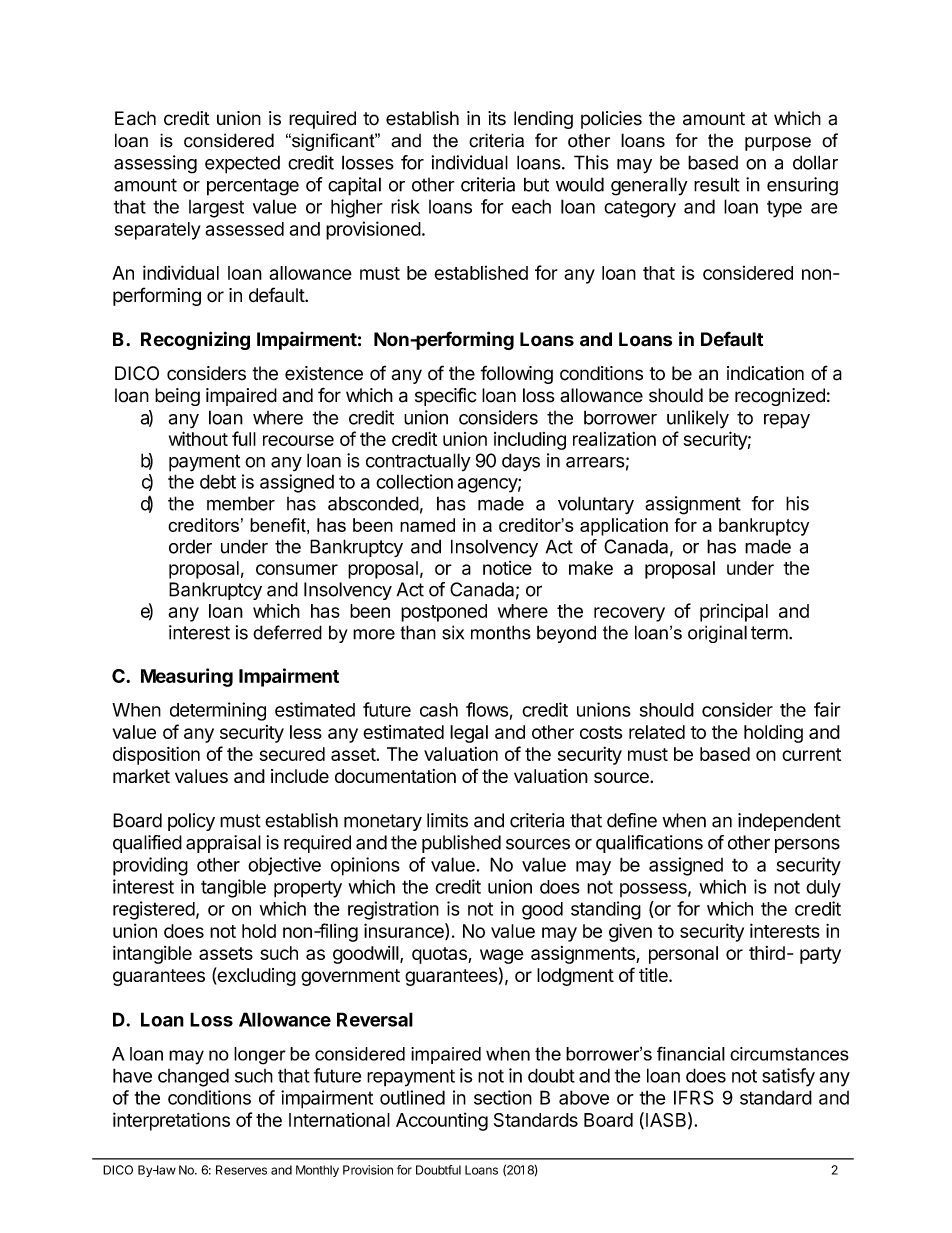 The image size is (952, 1233). What do you see at coordinates (501, 632) in the screenshot?
I see `months` at bounding box center [501, 632].
